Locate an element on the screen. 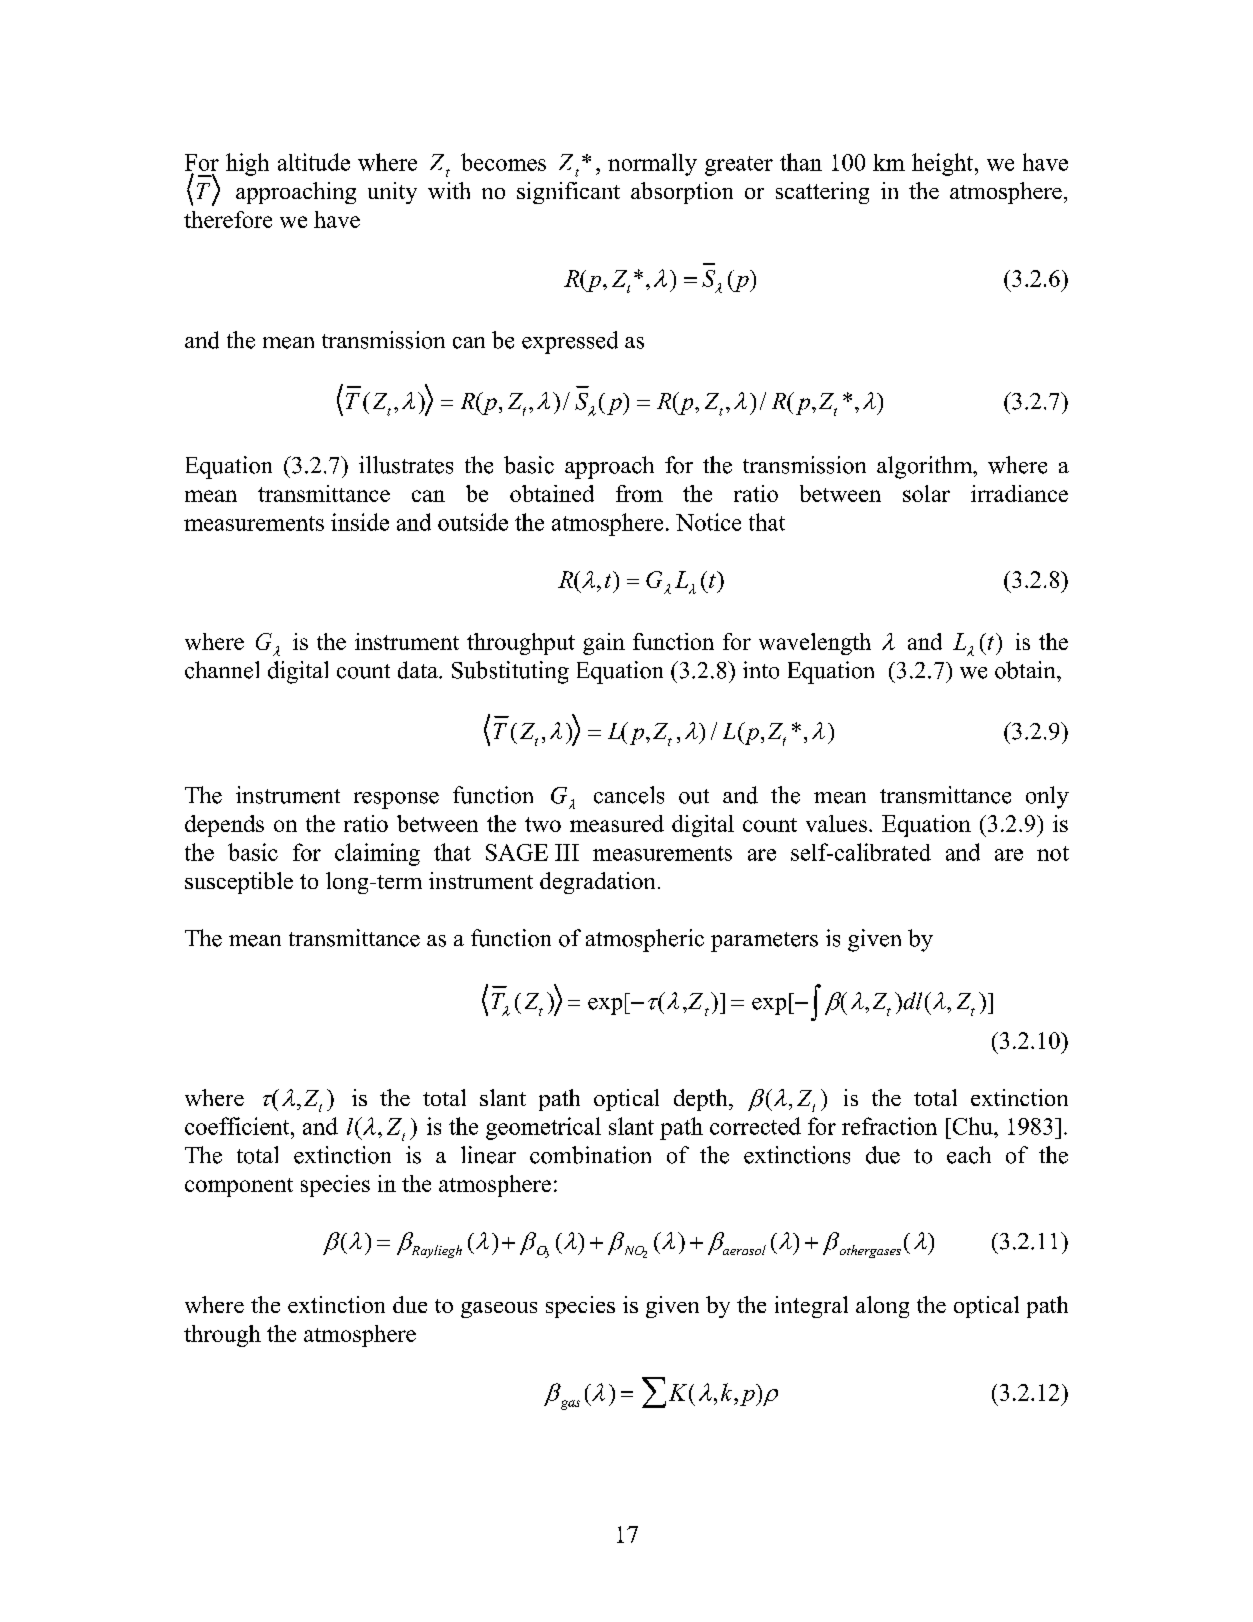 The height and width of the screenshot is (1622, 1253). component is located at coordinates (239, 1187).
